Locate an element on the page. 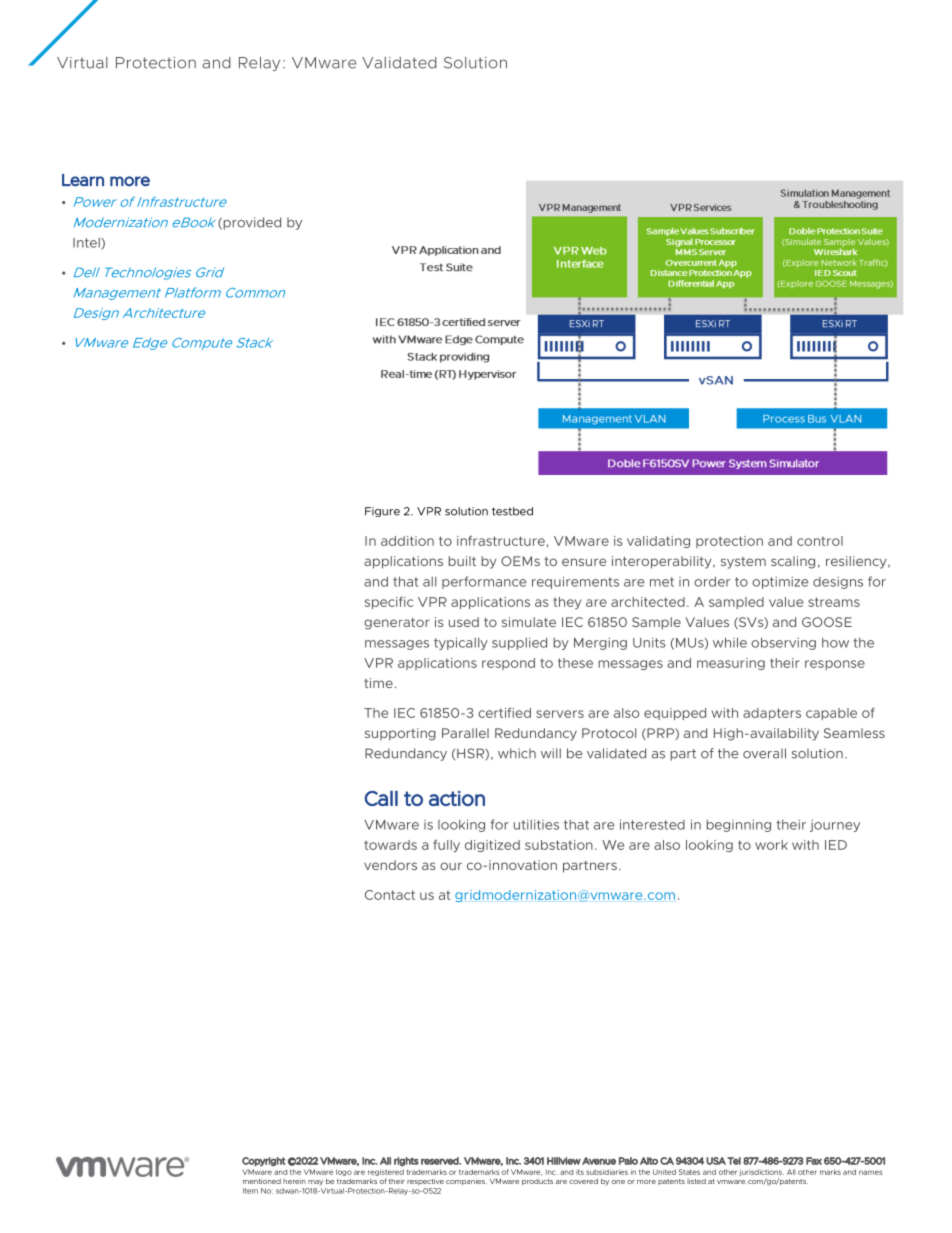  Intel is located at coordinates (87, 244).
